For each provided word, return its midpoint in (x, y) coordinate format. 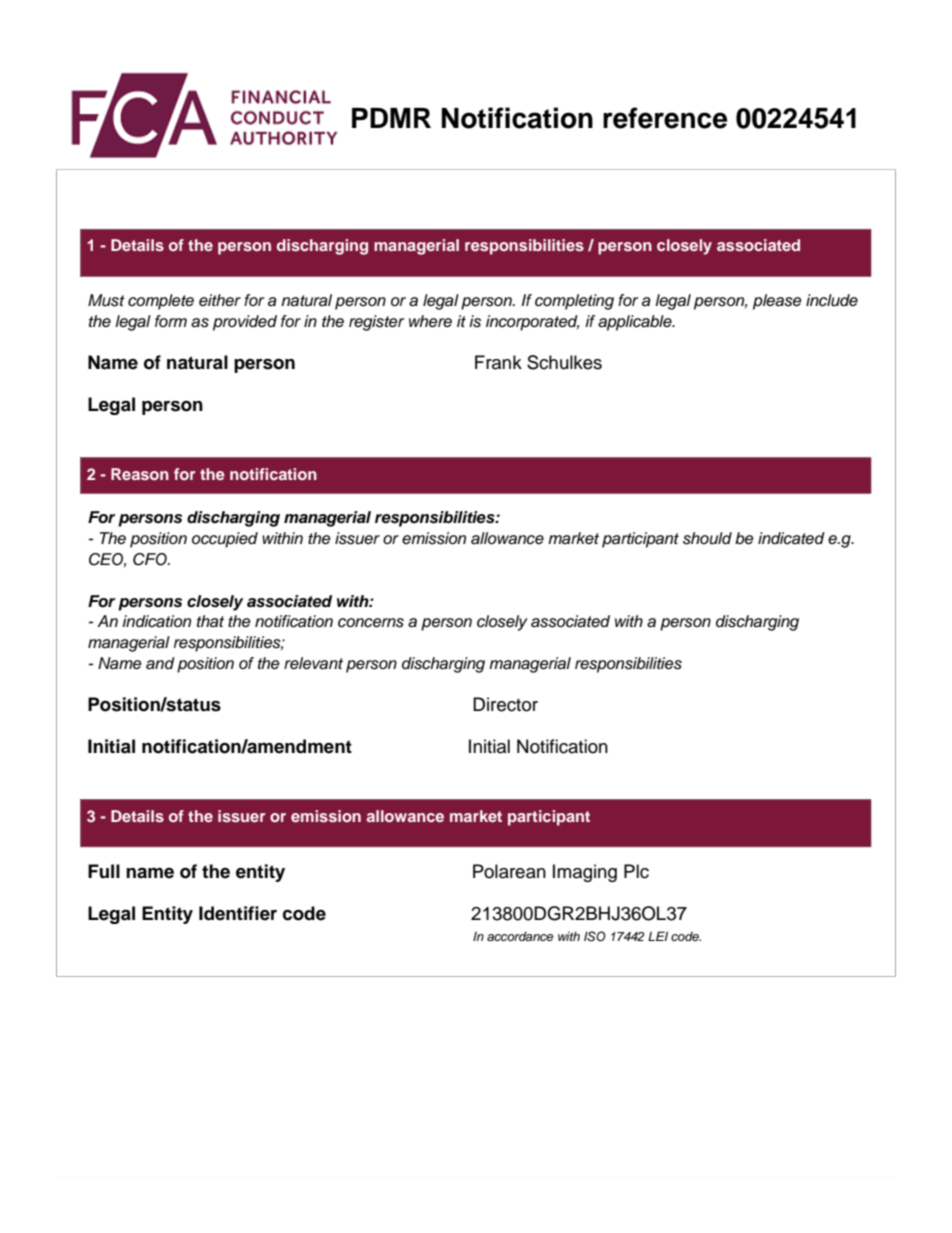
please (777, 302)
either (220, 300)
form (171, 321)
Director (505, 704)
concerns (371, 623)
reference (665, 118)
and (160, 663)
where (430, 321)
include (832, 300)
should (707, 538)
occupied (225, 540)
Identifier (238, 913)
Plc (636, 871)
